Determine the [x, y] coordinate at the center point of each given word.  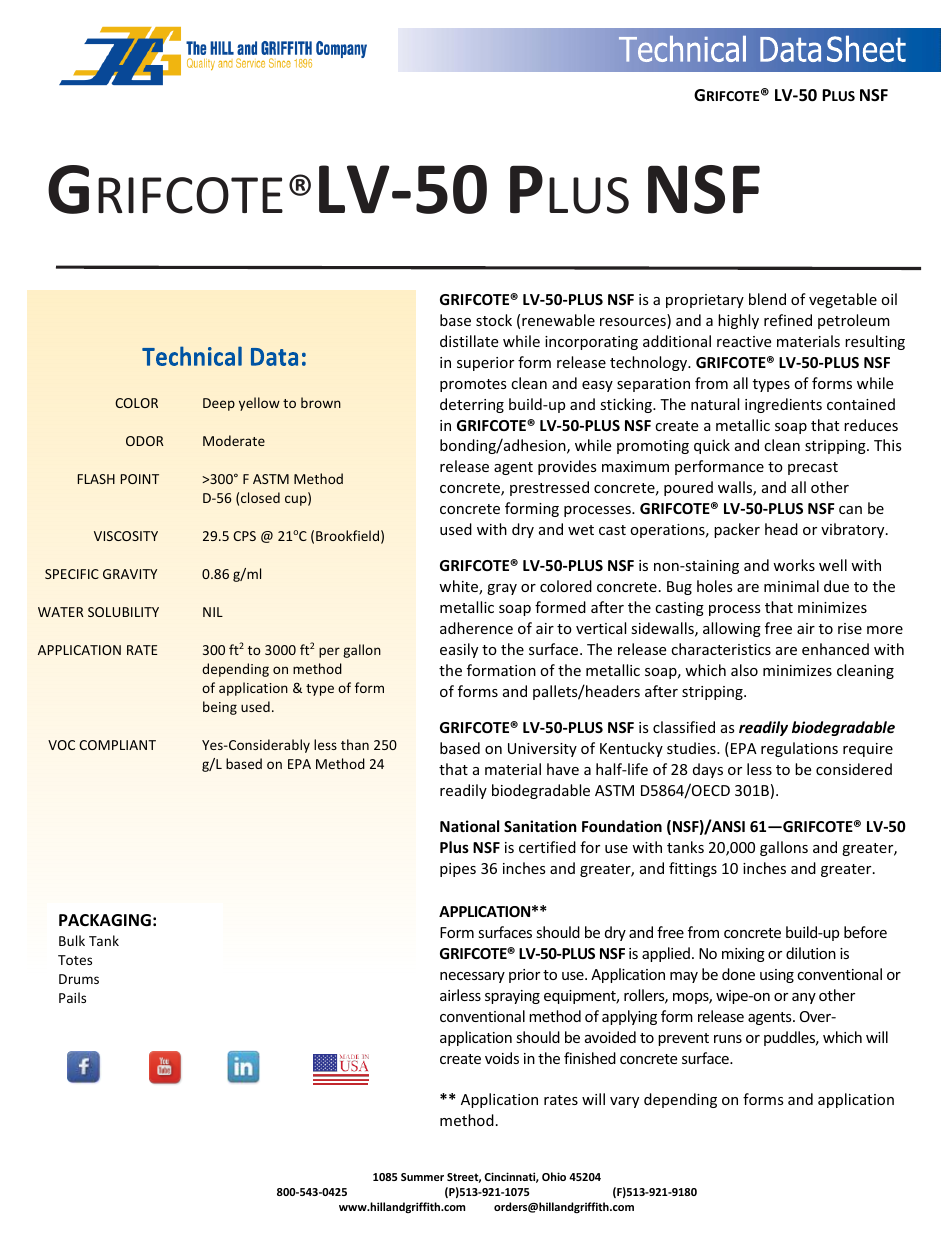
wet [581, 530]
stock [494, 320]
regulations [799, 749]
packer [737, 530]
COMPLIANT [117, 745]
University [542, 750]
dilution [811, 953]
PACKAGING [105, 920]
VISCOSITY [126, 536]
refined [788, 320]
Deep [219, 404]
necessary [472, 977]
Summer [422, 1177]
